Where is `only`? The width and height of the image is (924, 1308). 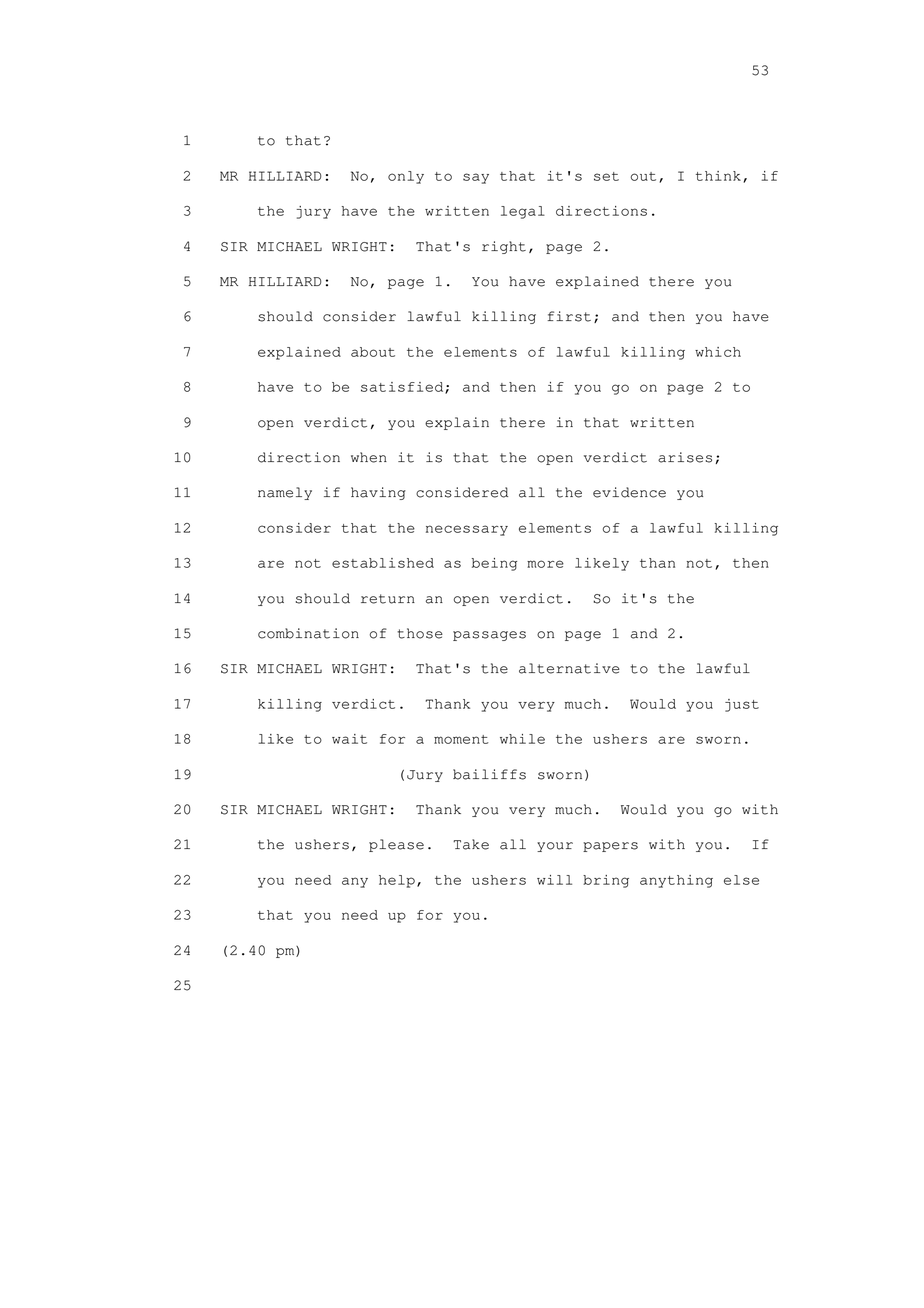 only is located at coordinates (406, 177).
